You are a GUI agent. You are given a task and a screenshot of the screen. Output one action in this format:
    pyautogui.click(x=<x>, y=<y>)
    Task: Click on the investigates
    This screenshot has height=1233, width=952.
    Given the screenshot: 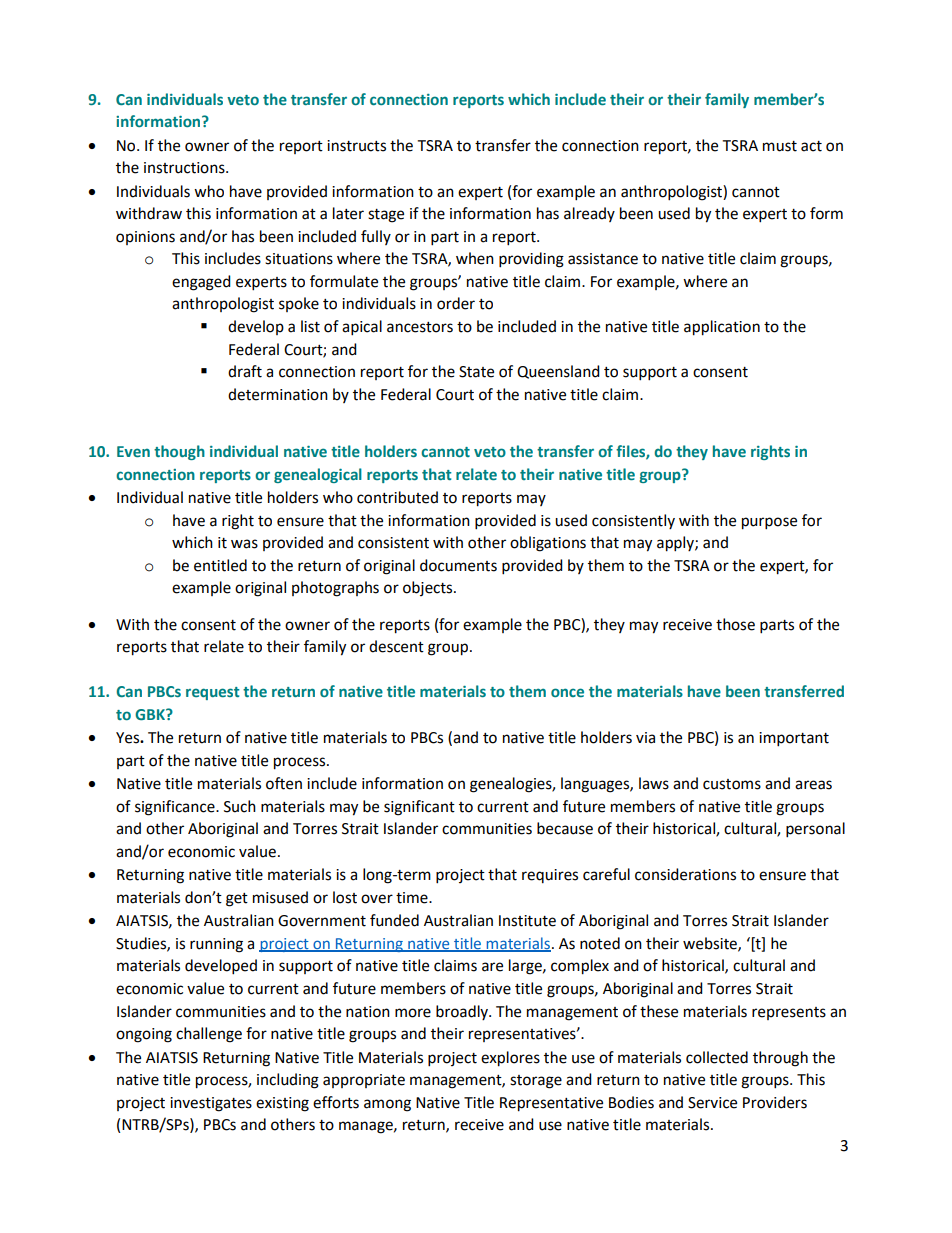 What is the action you would take?
    pyautogui.click(x=211, y=1104)
